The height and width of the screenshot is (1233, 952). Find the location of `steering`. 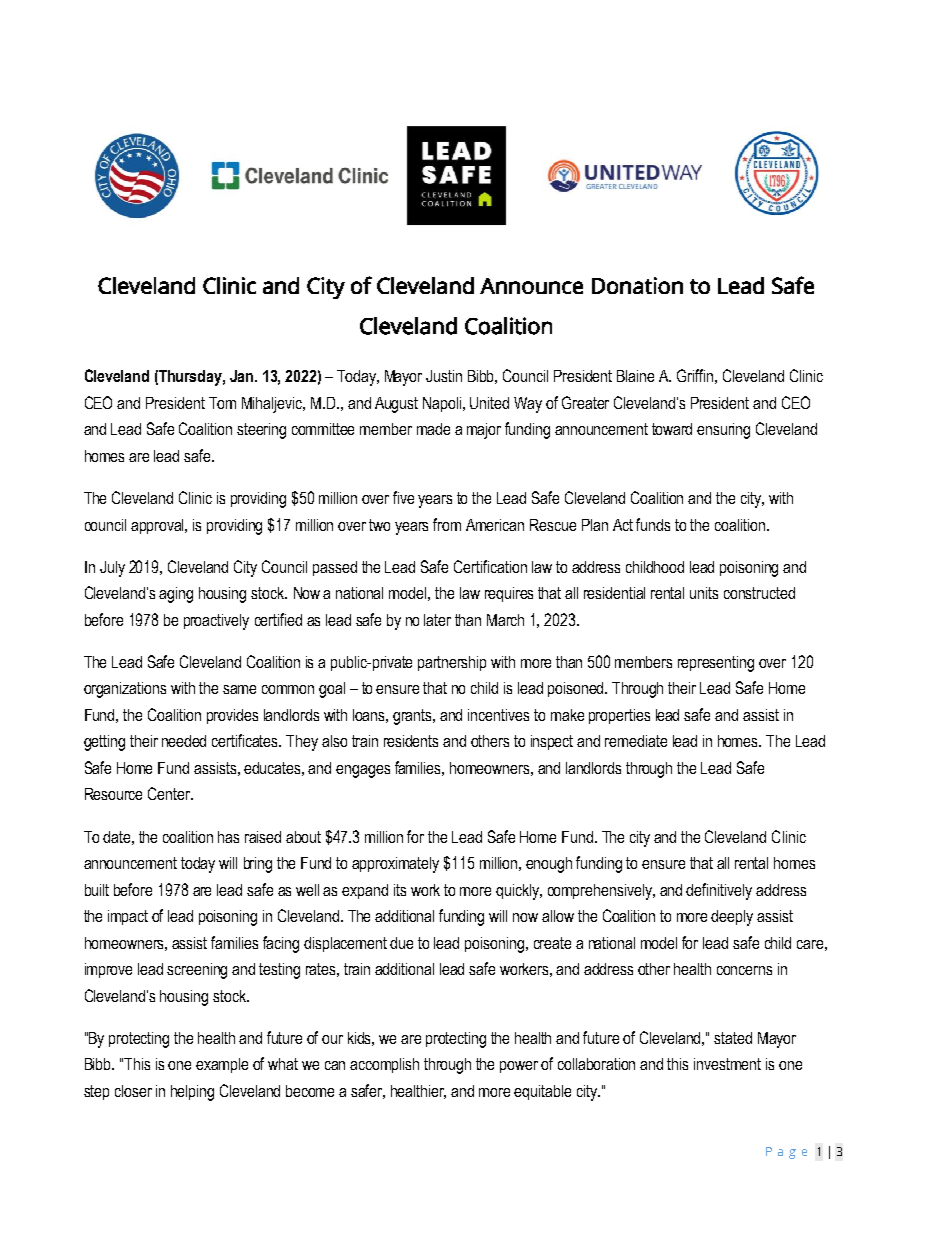

steering is located at coordinates (261, 431).
